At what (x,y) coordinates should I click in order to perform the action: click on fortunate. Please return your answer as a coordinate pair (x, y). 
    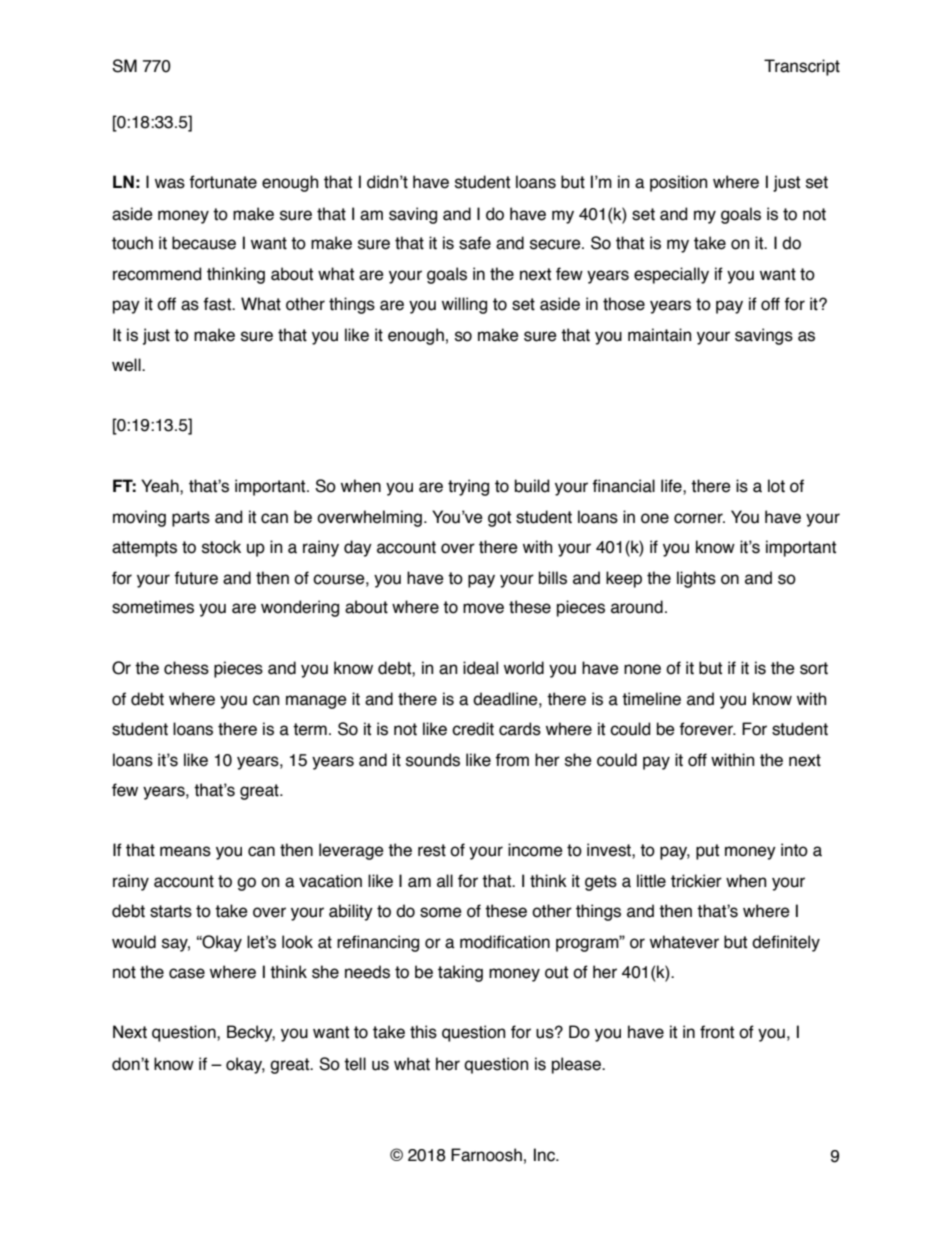
    Looking at the image, I should click on (223, 182).
